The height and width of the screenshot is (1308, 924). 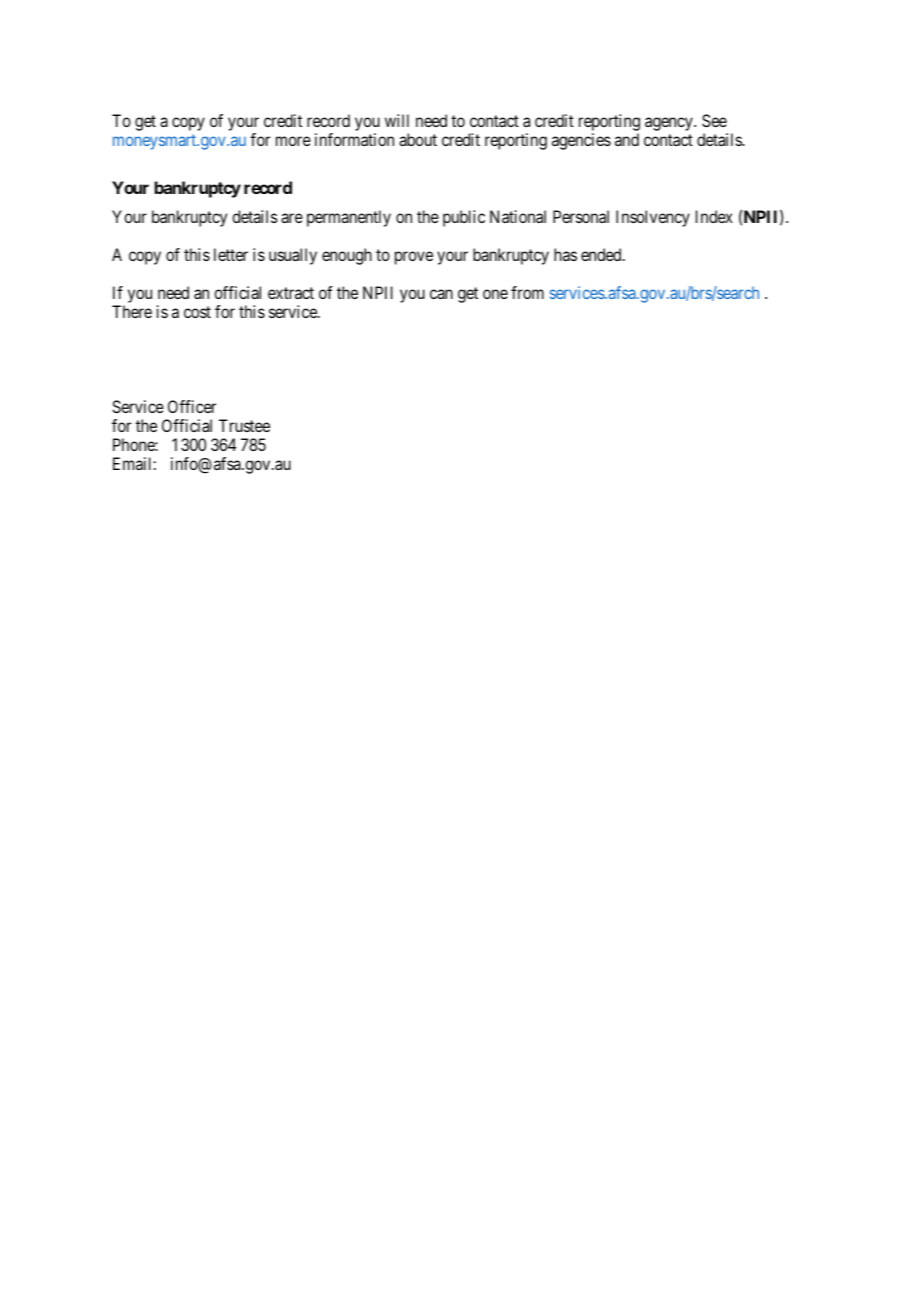 What do you see at coordinates (527, 292) in the screenshot?
I see `from` at bounding box center [527, 292].
